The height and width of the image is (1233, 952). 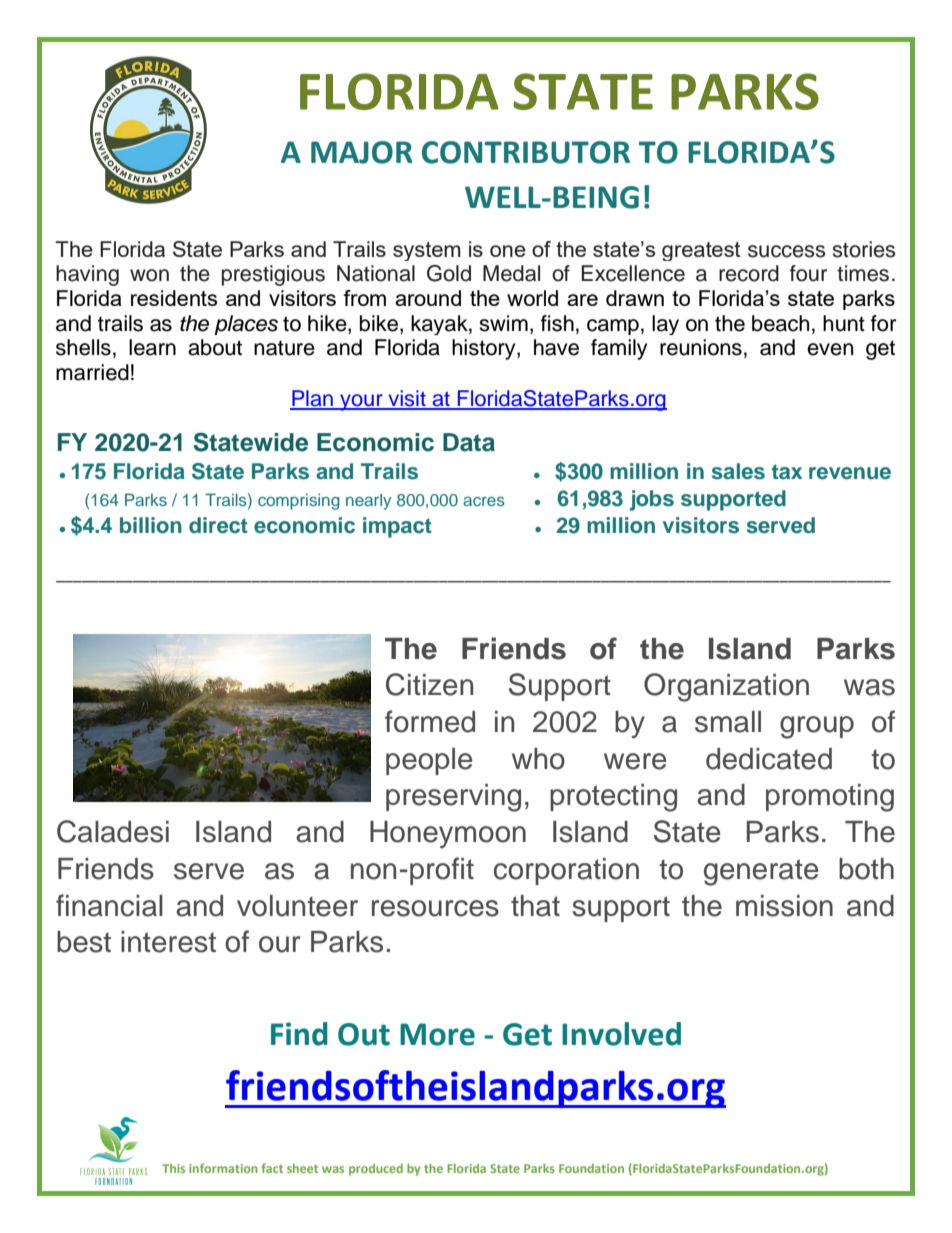 What do you see at coordinates (526, 152) in the image?
I see `CONTRIBUTOR` at bounding box center [526, 152].
